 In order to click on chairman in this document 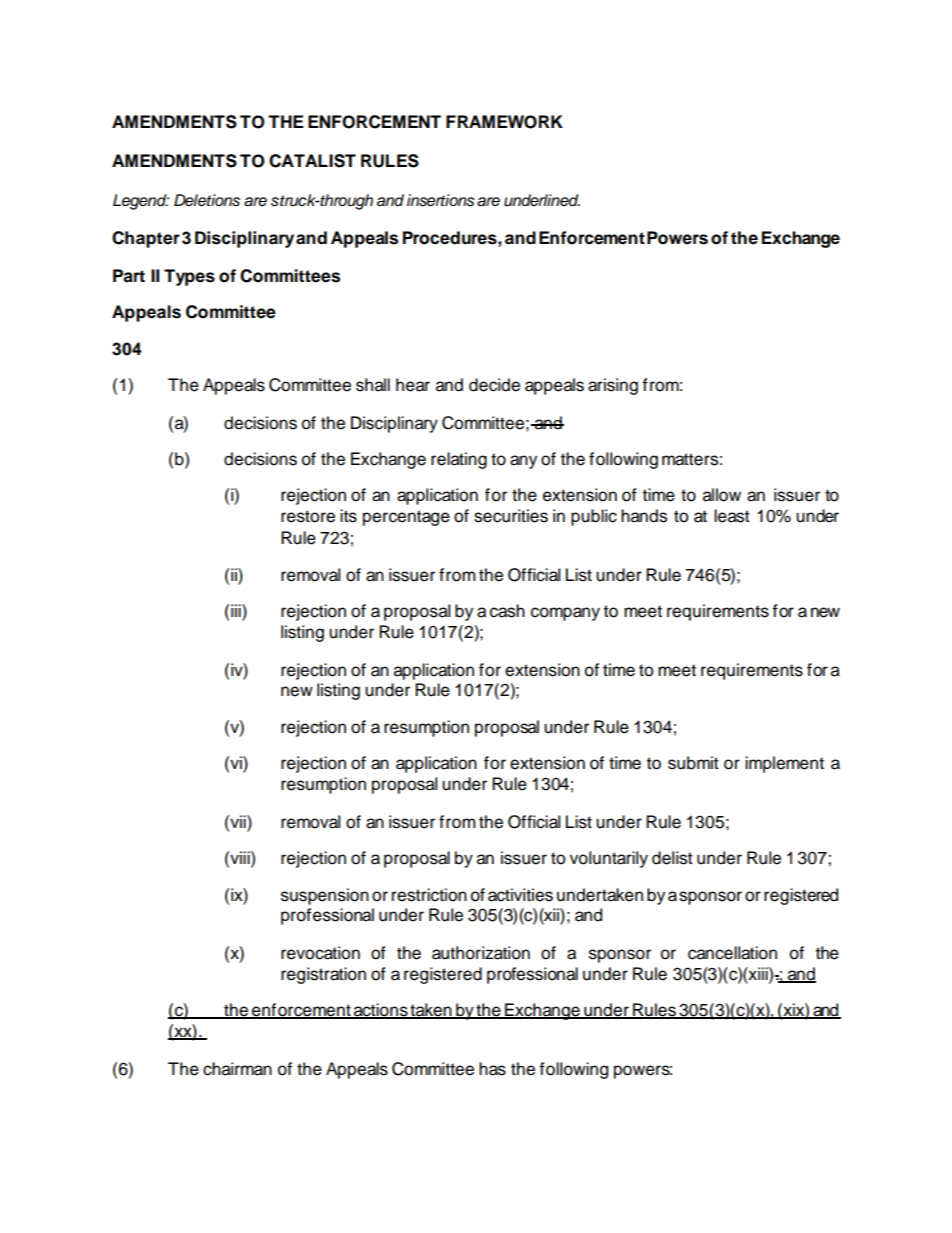, I will do `click(237, 1069)`.
